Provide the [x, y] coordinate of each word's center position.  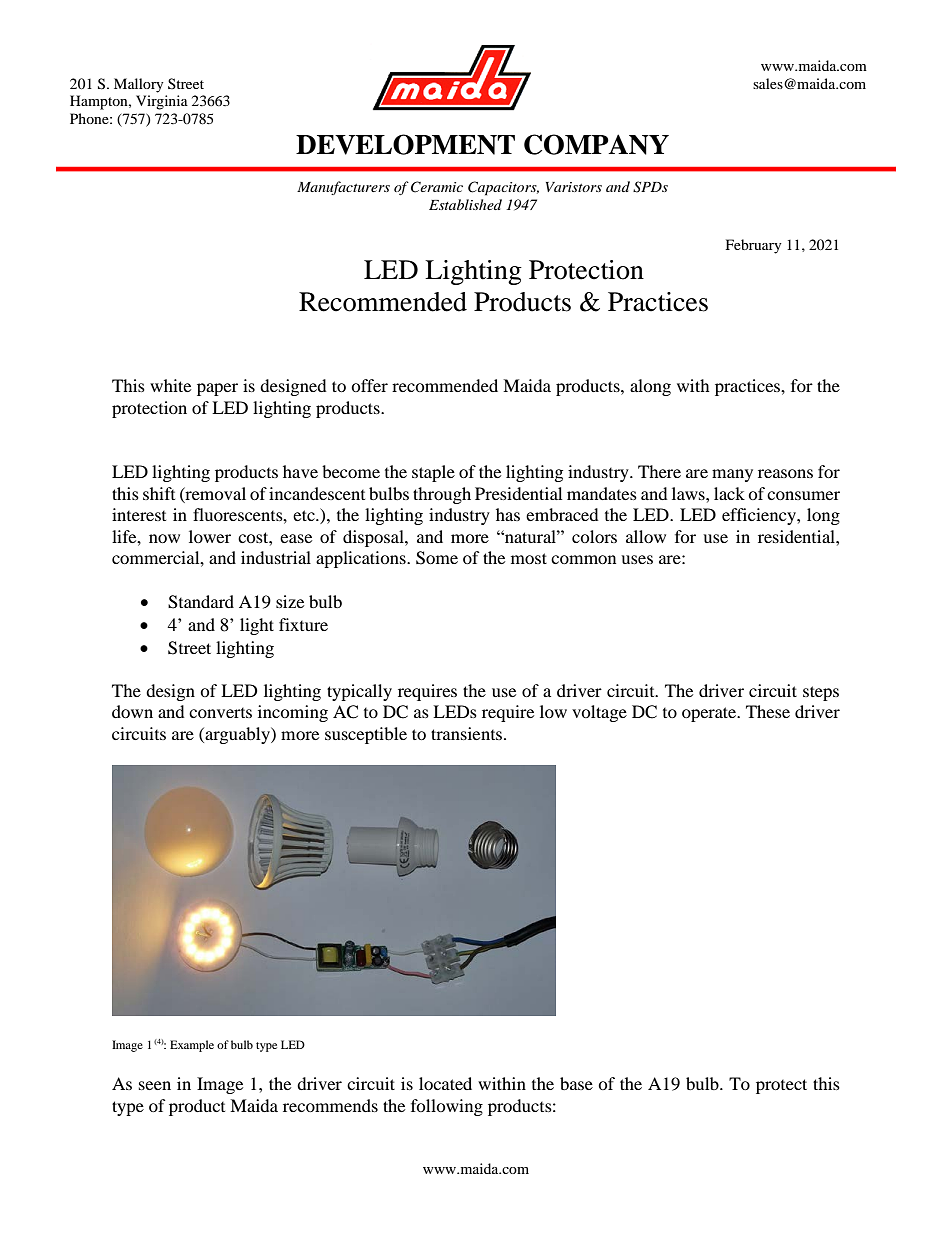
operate [710, 714]
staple [433, 473]
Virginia [162, 102]
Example [192, 1046]
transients [468, 733]
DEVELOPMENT [405, 144]
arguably [237, 735]
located [445, 1083]
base [576, 1083]
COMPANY [596, 144]
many [732, 475]
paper [217, 389]
